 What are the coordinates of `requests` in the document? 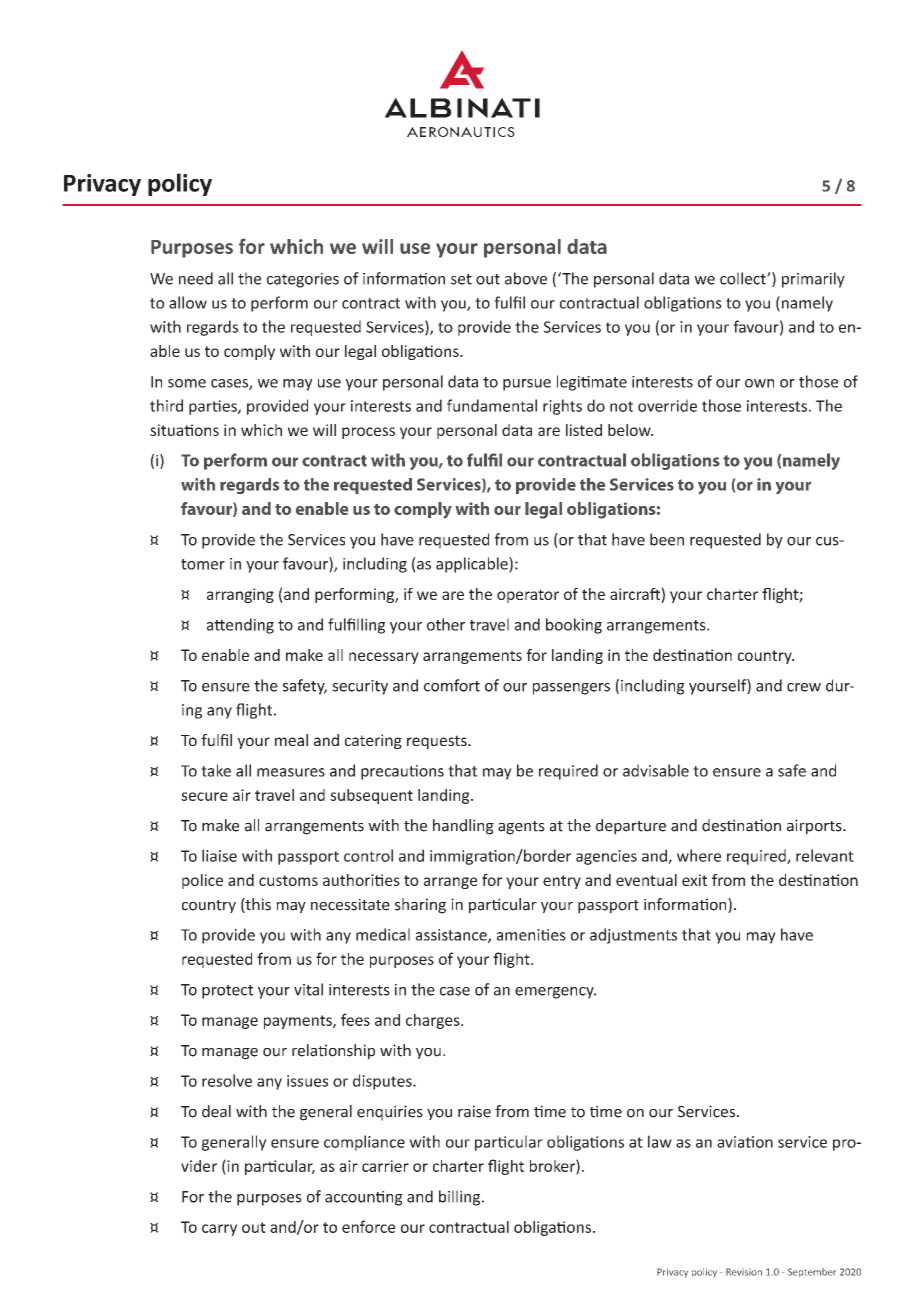 It's located at (438, 742).
